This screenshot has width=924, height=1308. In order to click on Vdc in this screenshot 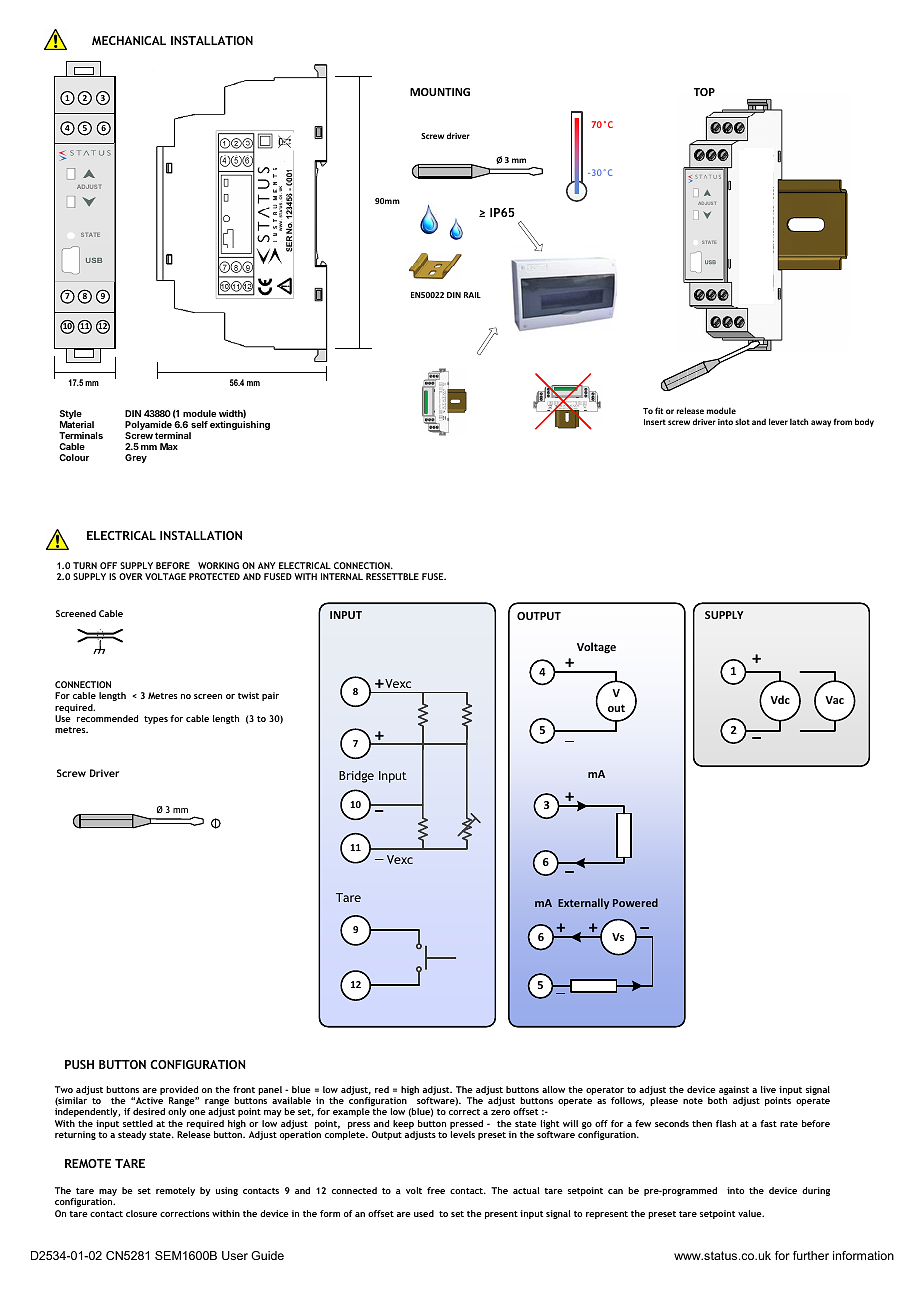, I will do `click(780, 699)`.
